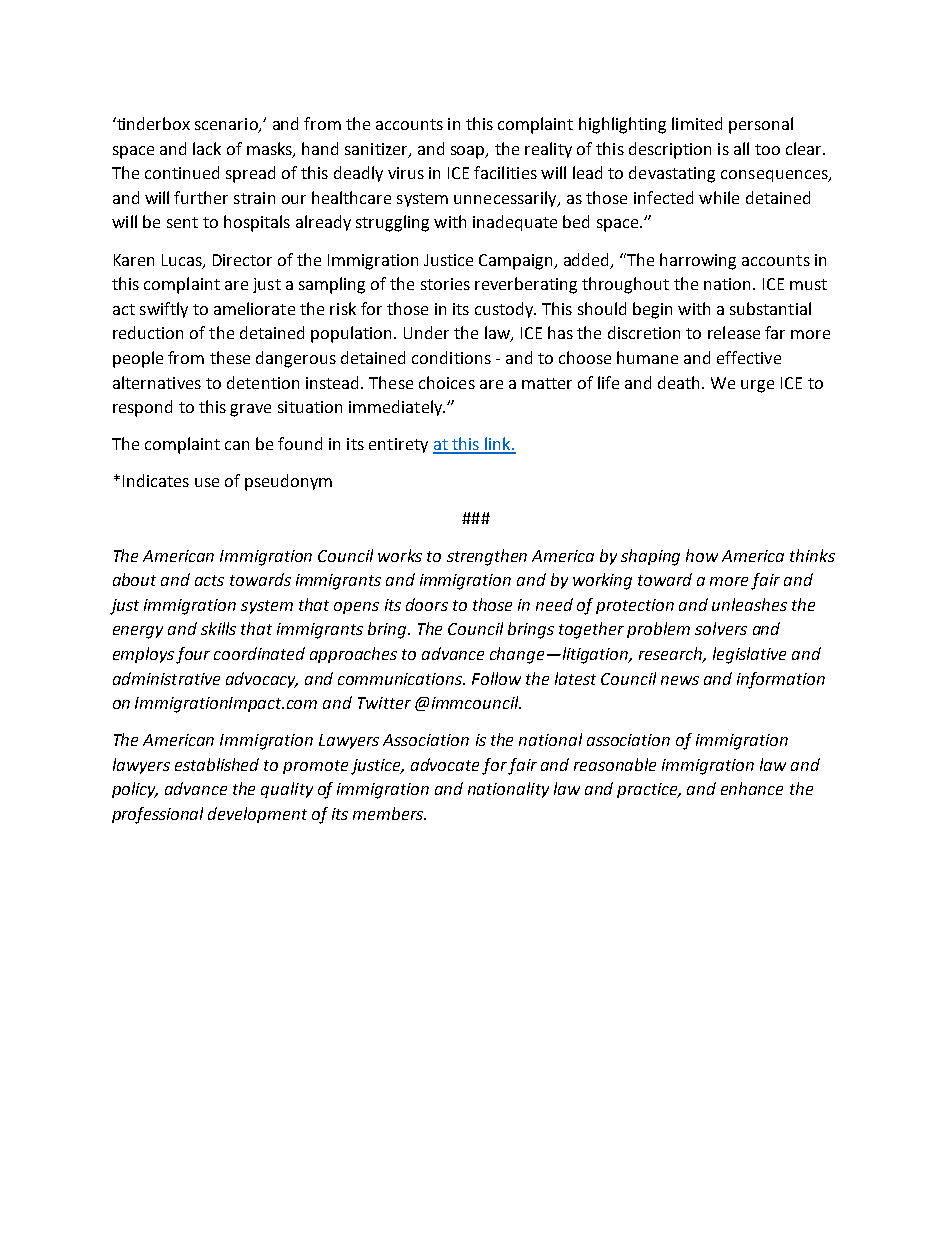  Describe the element at coordinates (757, 386) in the screenshot. I see `urge` at that location.
